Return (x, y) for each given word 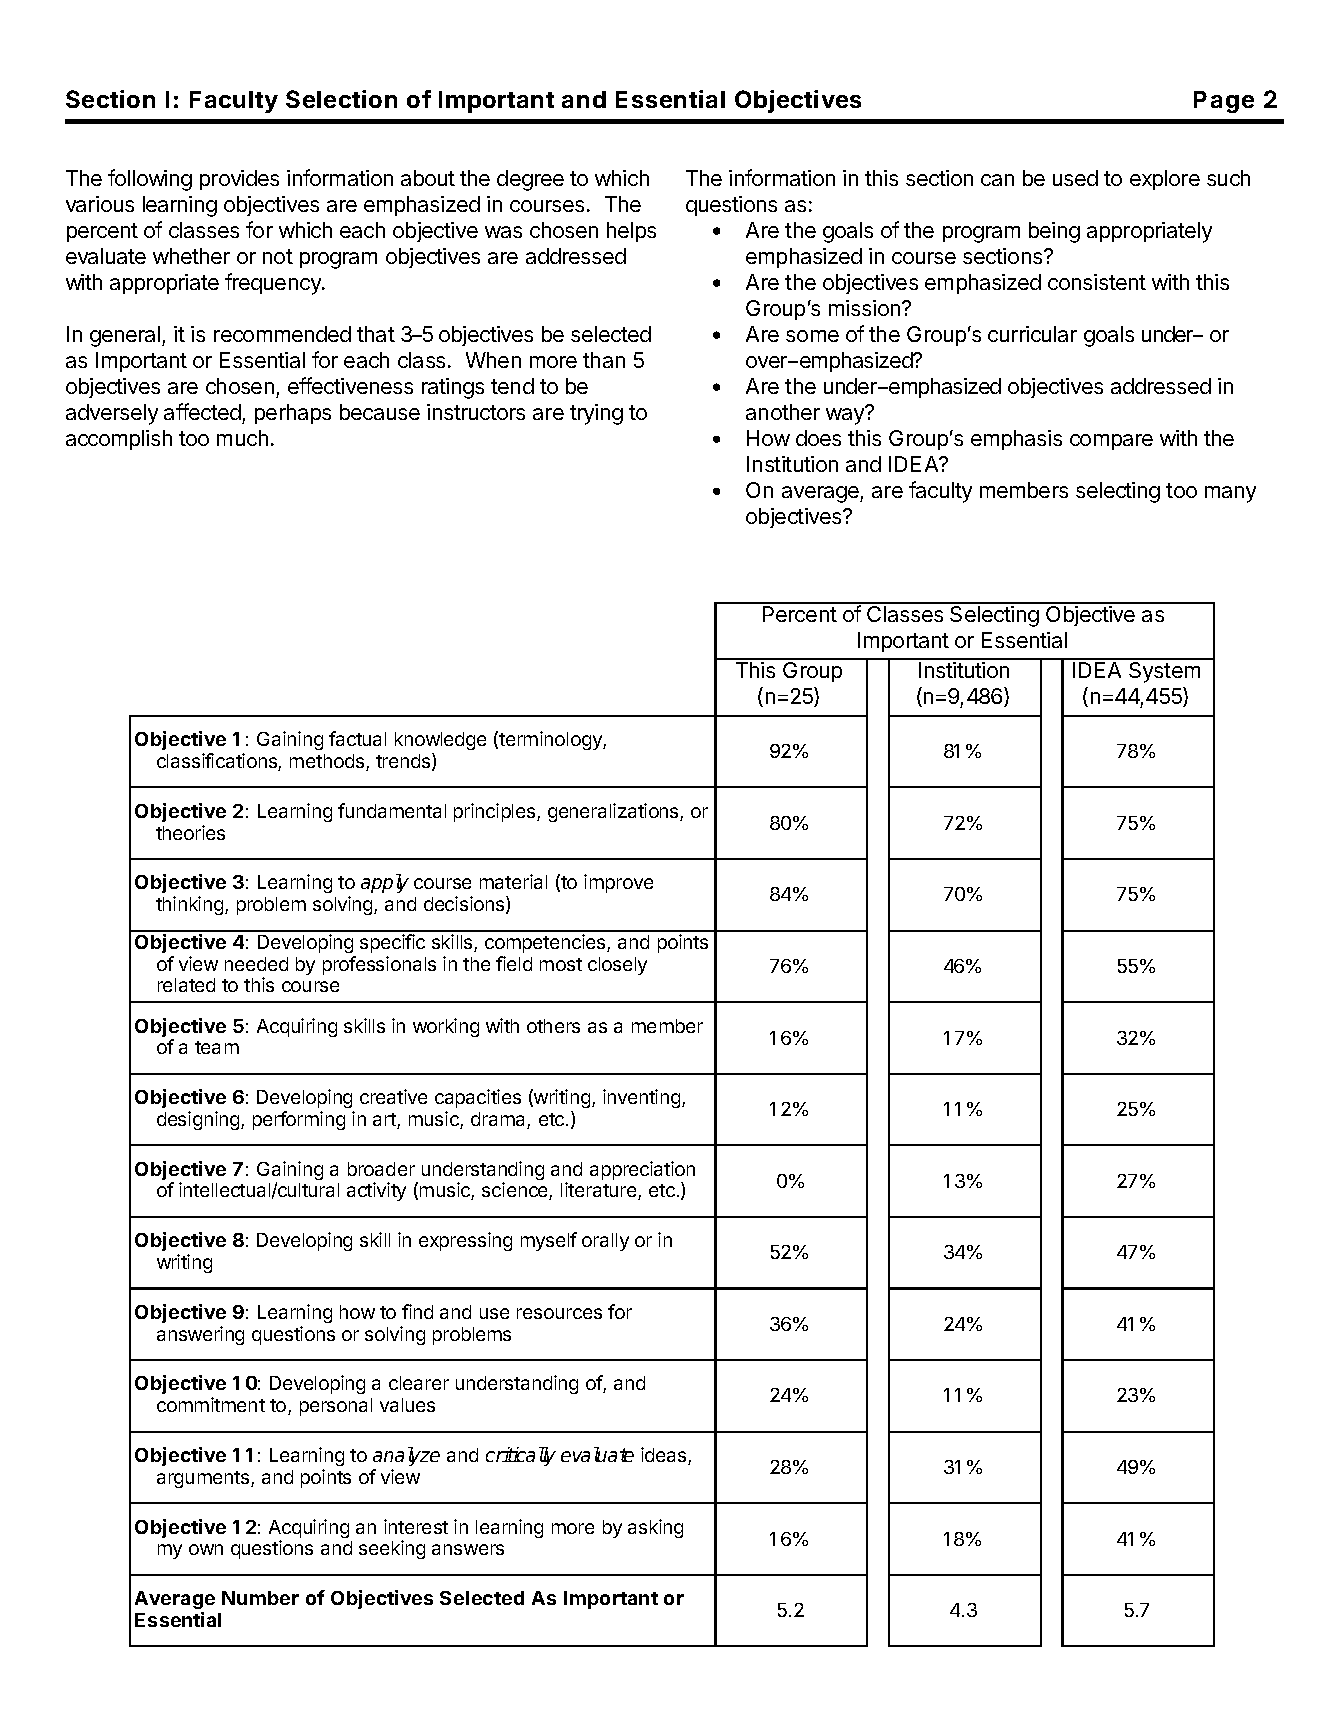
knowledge (440, 741)
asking (655, 1528)
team (217, 1047)
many (1230, 494)
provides (239, 180)
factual (357, 738)
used (1075, 178)
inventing (643, 1098)
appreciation (642, 1172)
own (206, 1549)
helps (631, 232)
